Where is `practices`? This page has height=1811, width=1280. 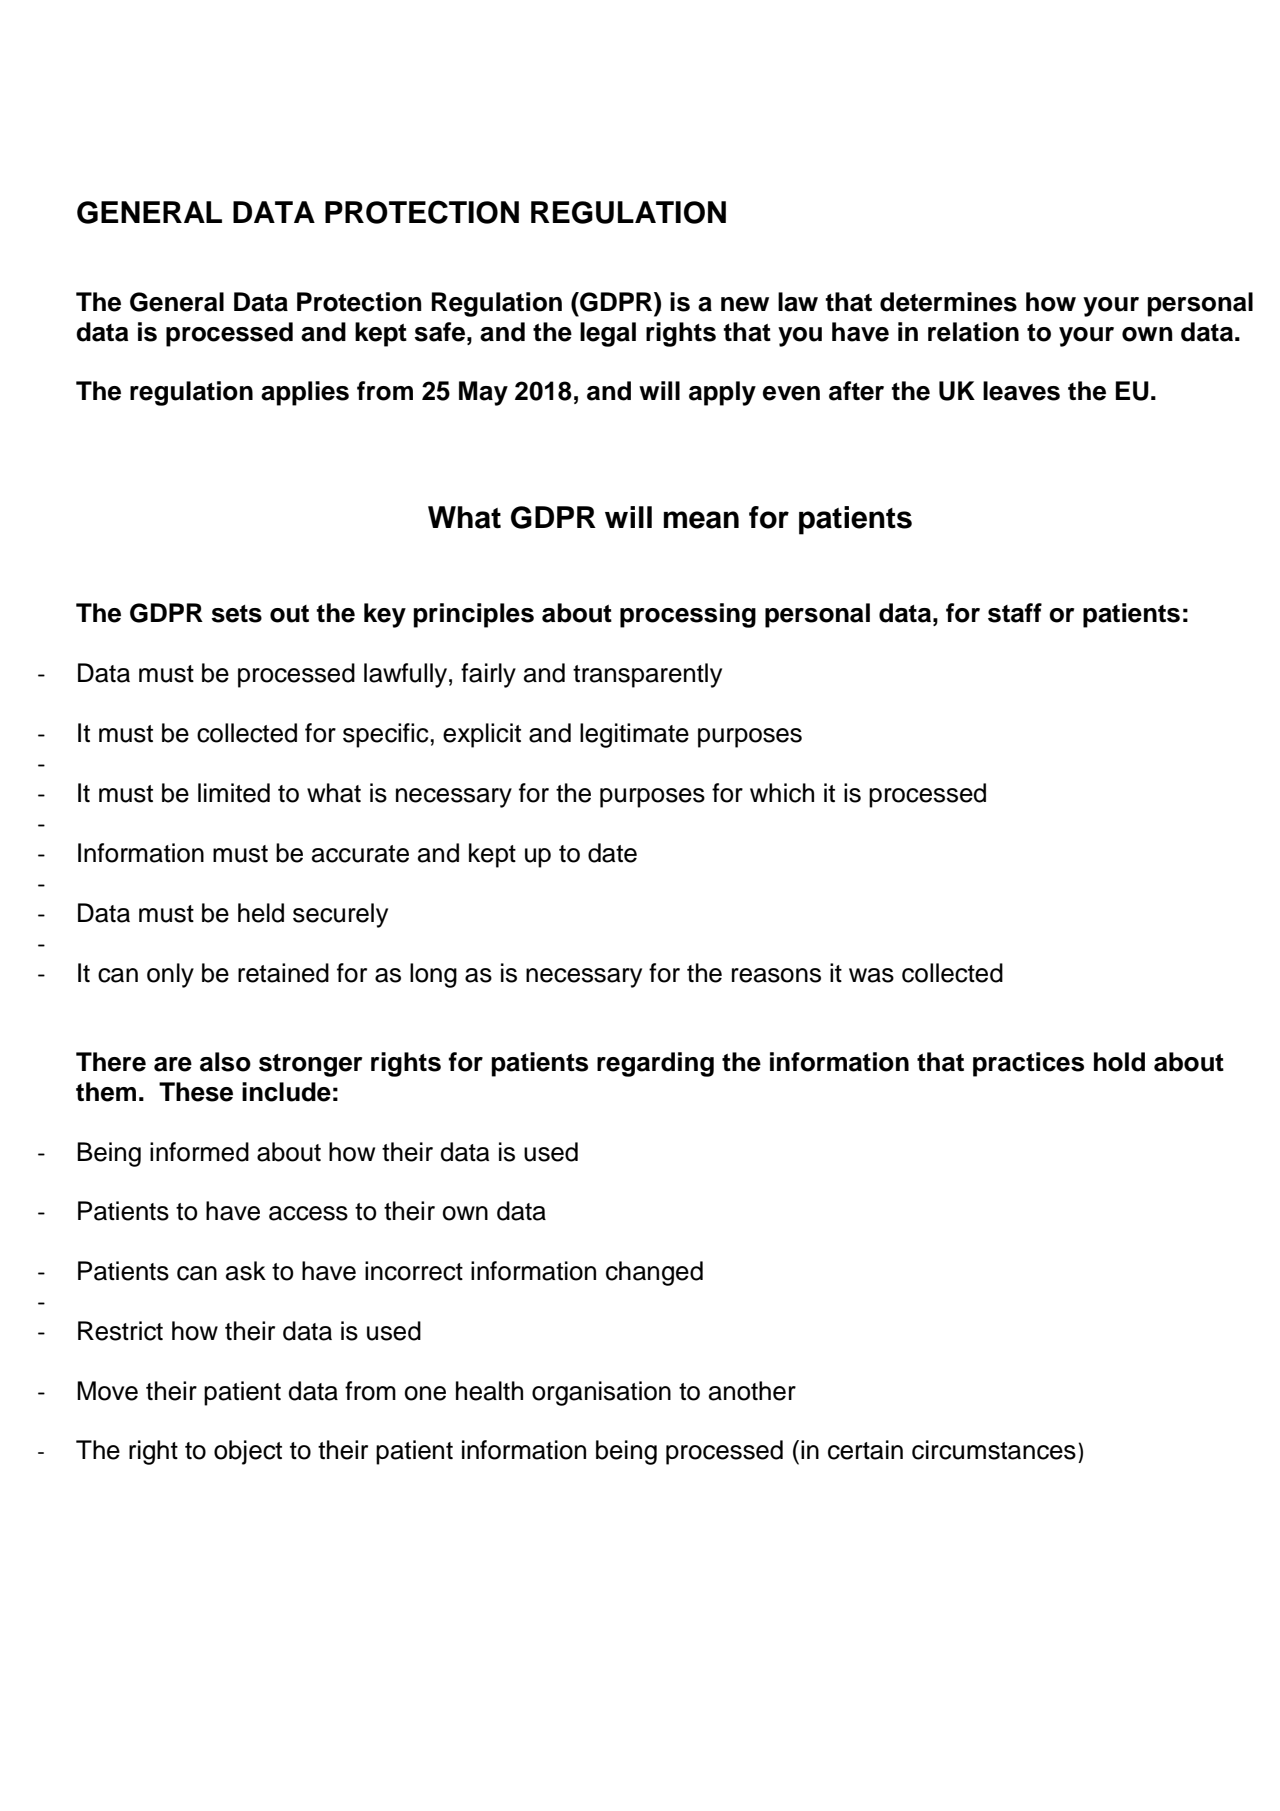
practices is located at coordinates (1028, 1064).
